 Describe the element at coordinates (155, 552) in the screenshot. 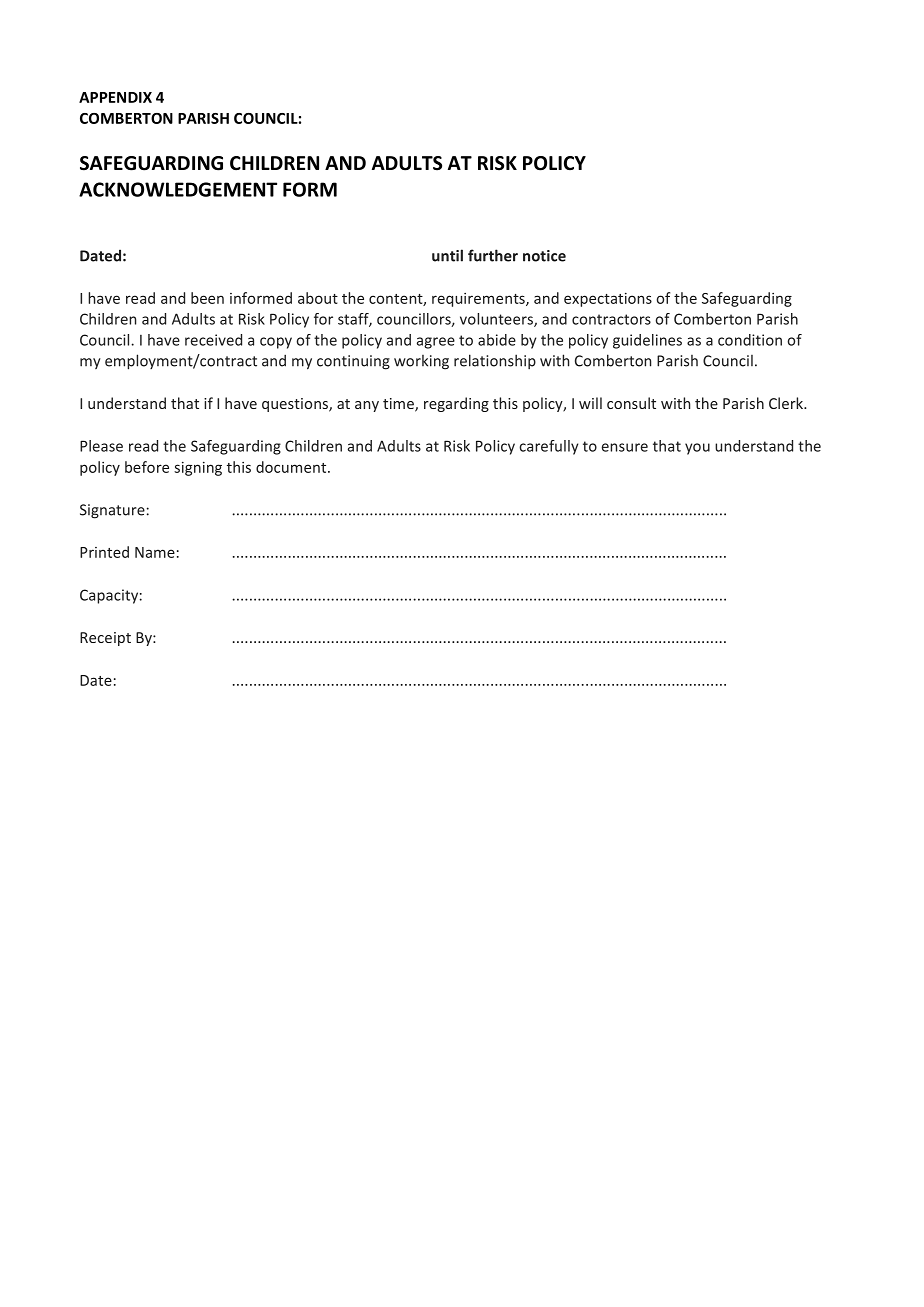

I see `Name` at that location.
